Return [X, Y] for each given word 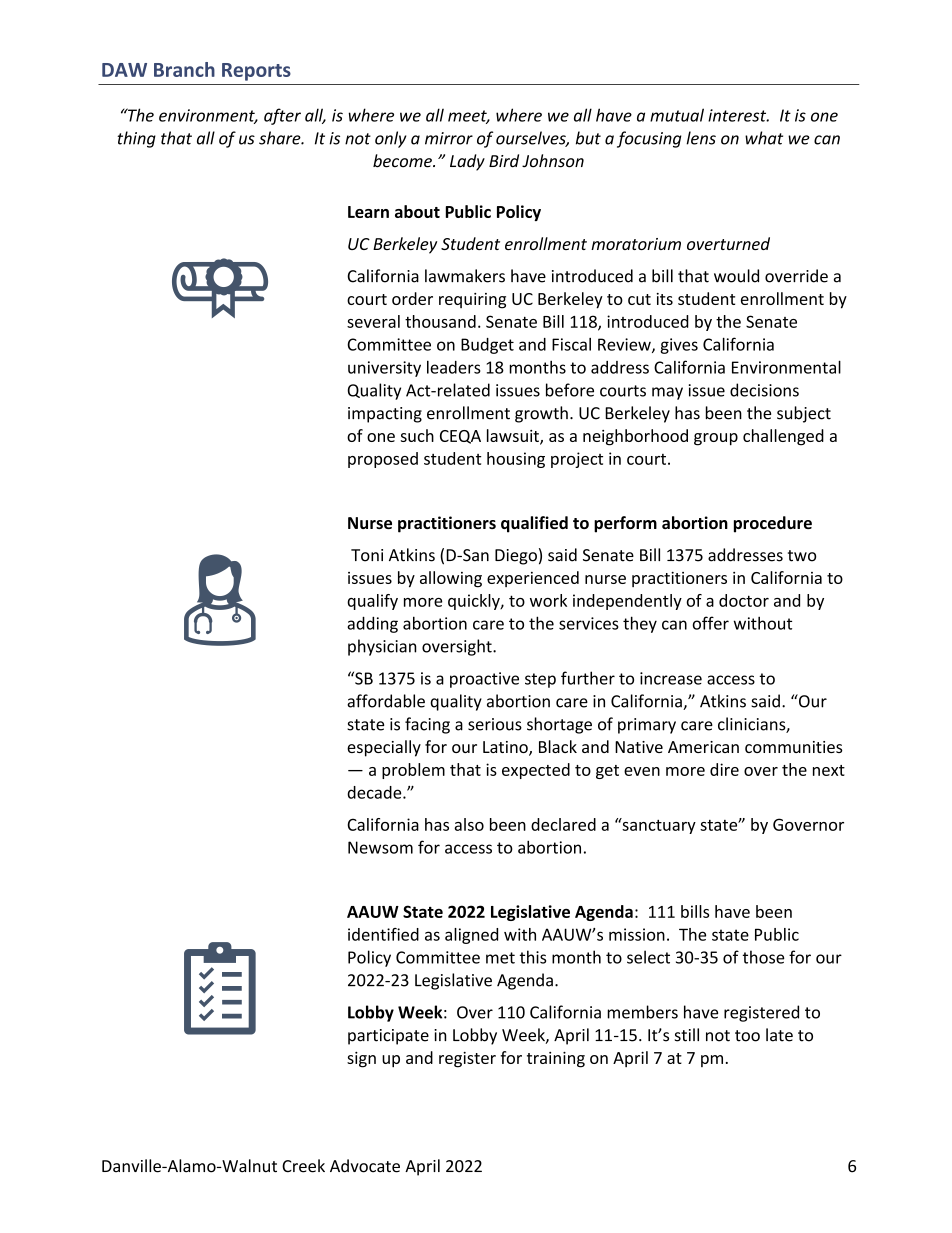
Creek [303, 1166]
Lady [467, 162]
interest [738, 115]
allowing [451, 579]
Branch [184, 69]
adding [372, 625]
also [469, 824]
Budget [487, 346]
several [373, 321]
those [763, 957]
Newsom [380, 847]
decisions [764, 390]
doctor [744, 600]
